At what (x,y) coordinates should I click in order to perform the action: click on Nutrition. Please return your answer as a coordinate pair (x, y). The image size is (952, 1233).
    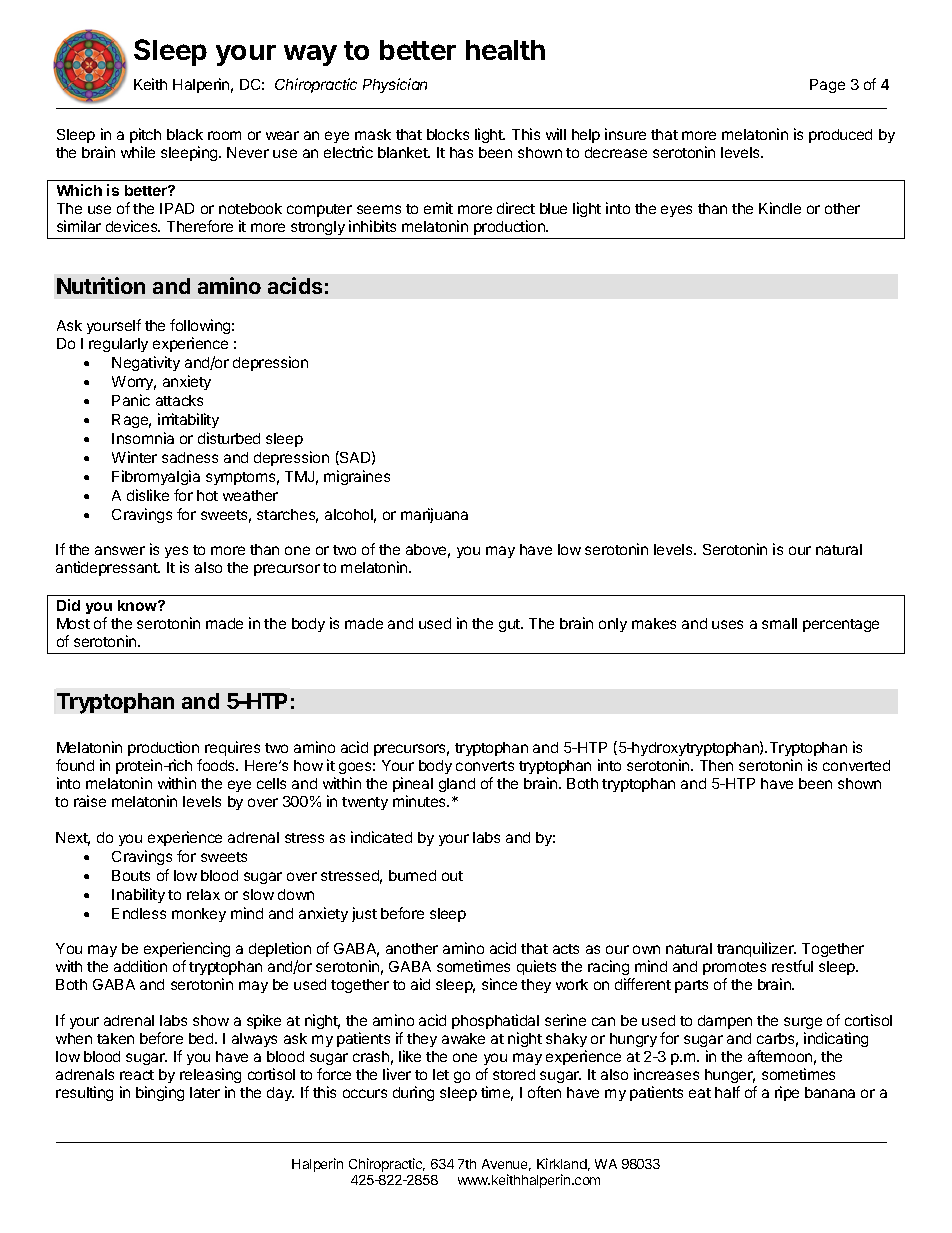
    Looking at the image, I should click on (101, 285).
